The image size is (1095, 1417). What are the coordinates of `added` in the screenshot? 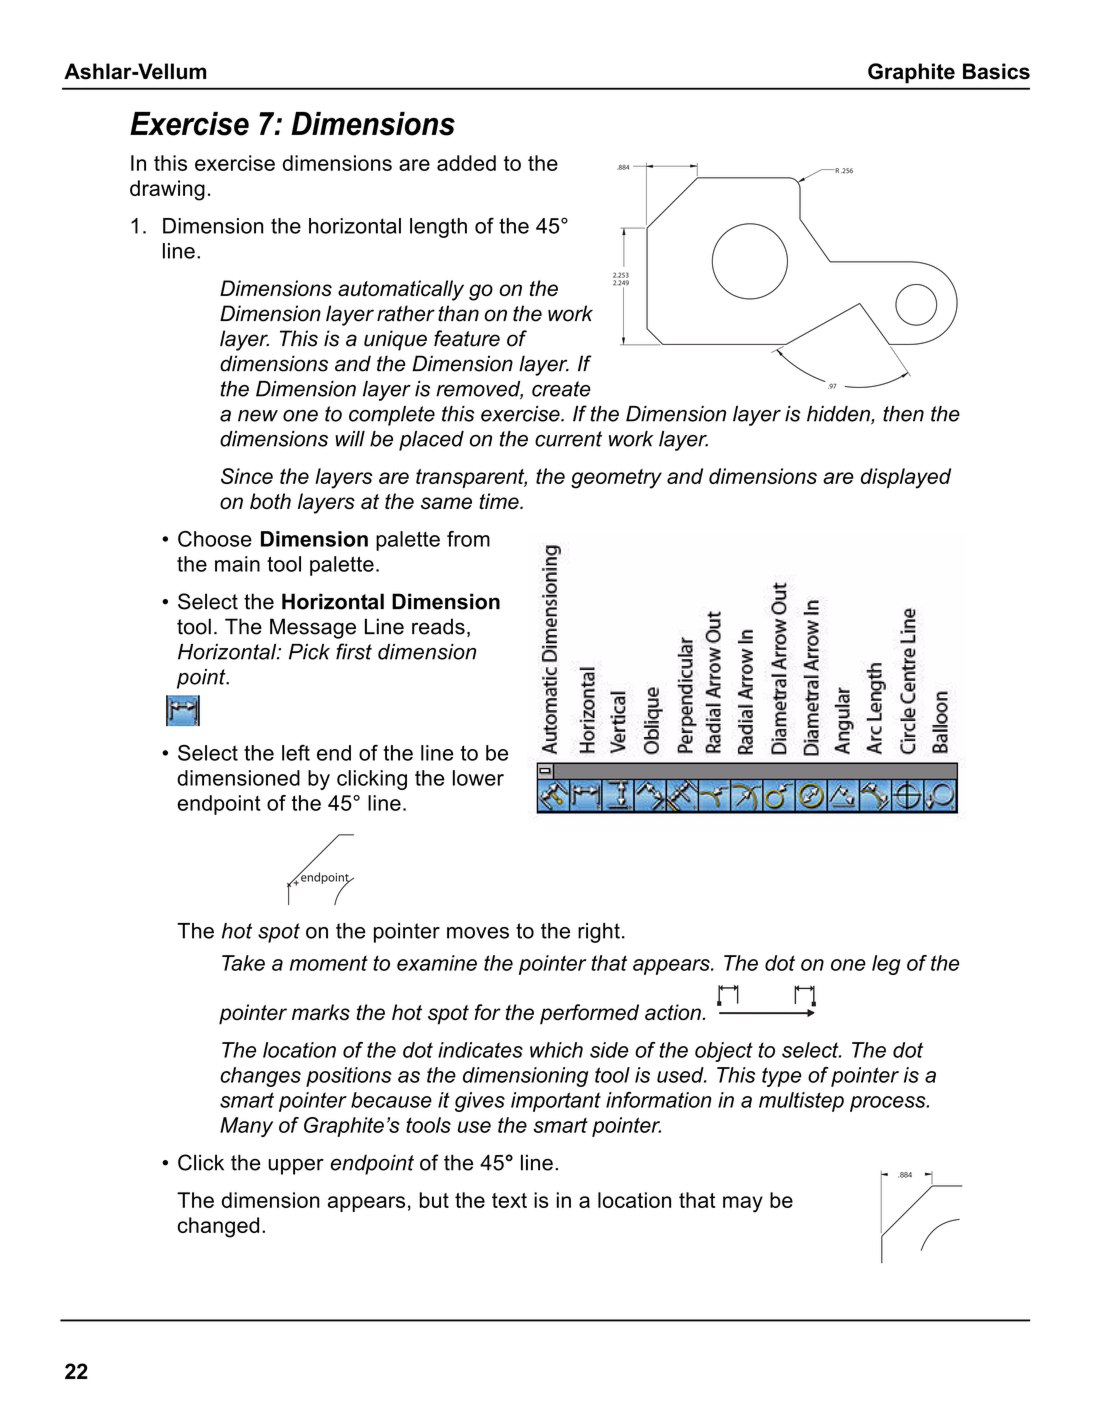 It's located at (466, 163).
